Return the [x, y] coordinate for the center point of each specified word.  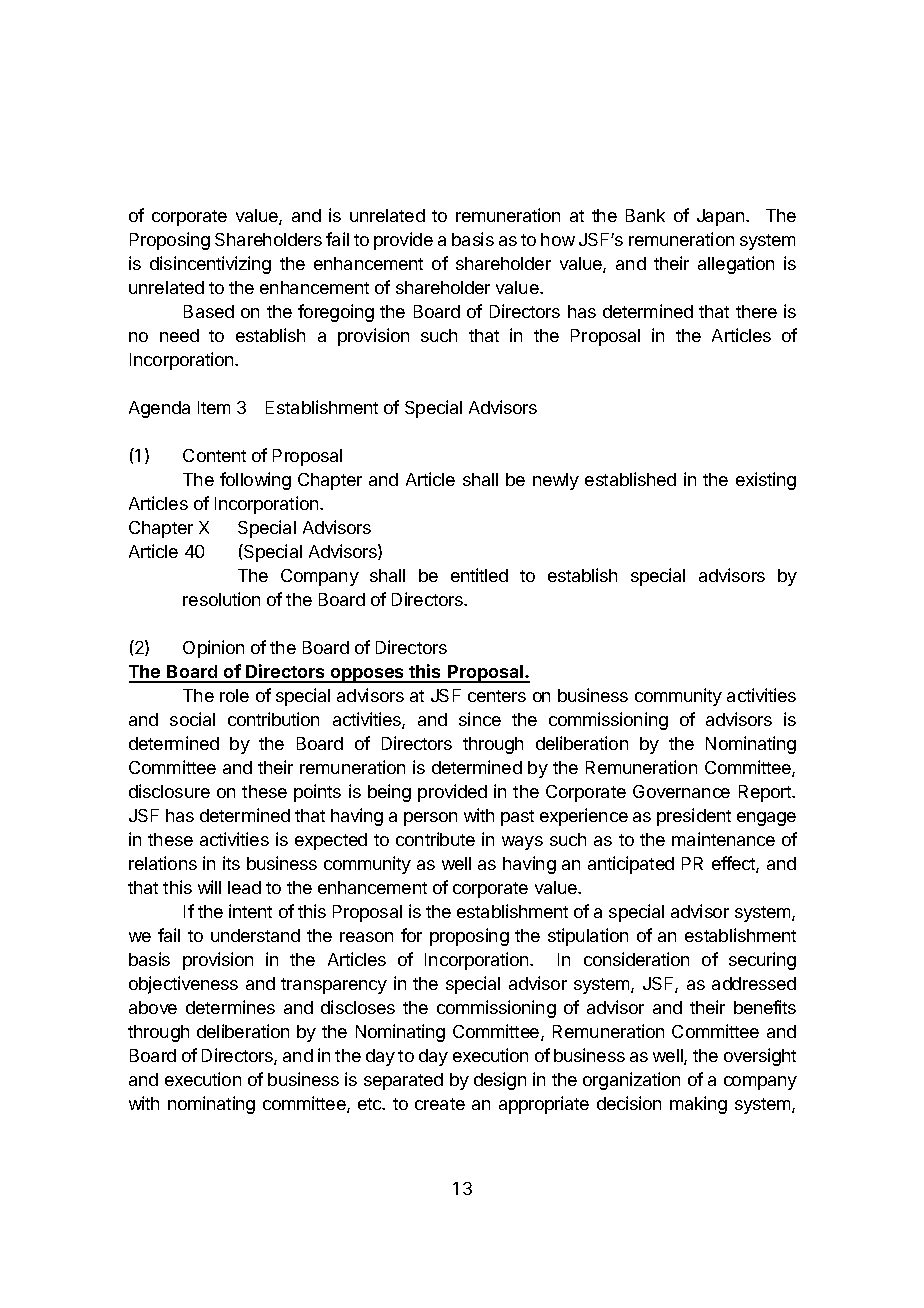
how [558, 239]
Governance [681, 791]
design [500, 1081]
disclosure [169, 791]
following [255, 481]
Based [209, 311]
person [430, 819]
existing [766, 481]
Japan [722, 217]
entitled [479, 575]
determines [230, 1007]
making [698, 1105]
